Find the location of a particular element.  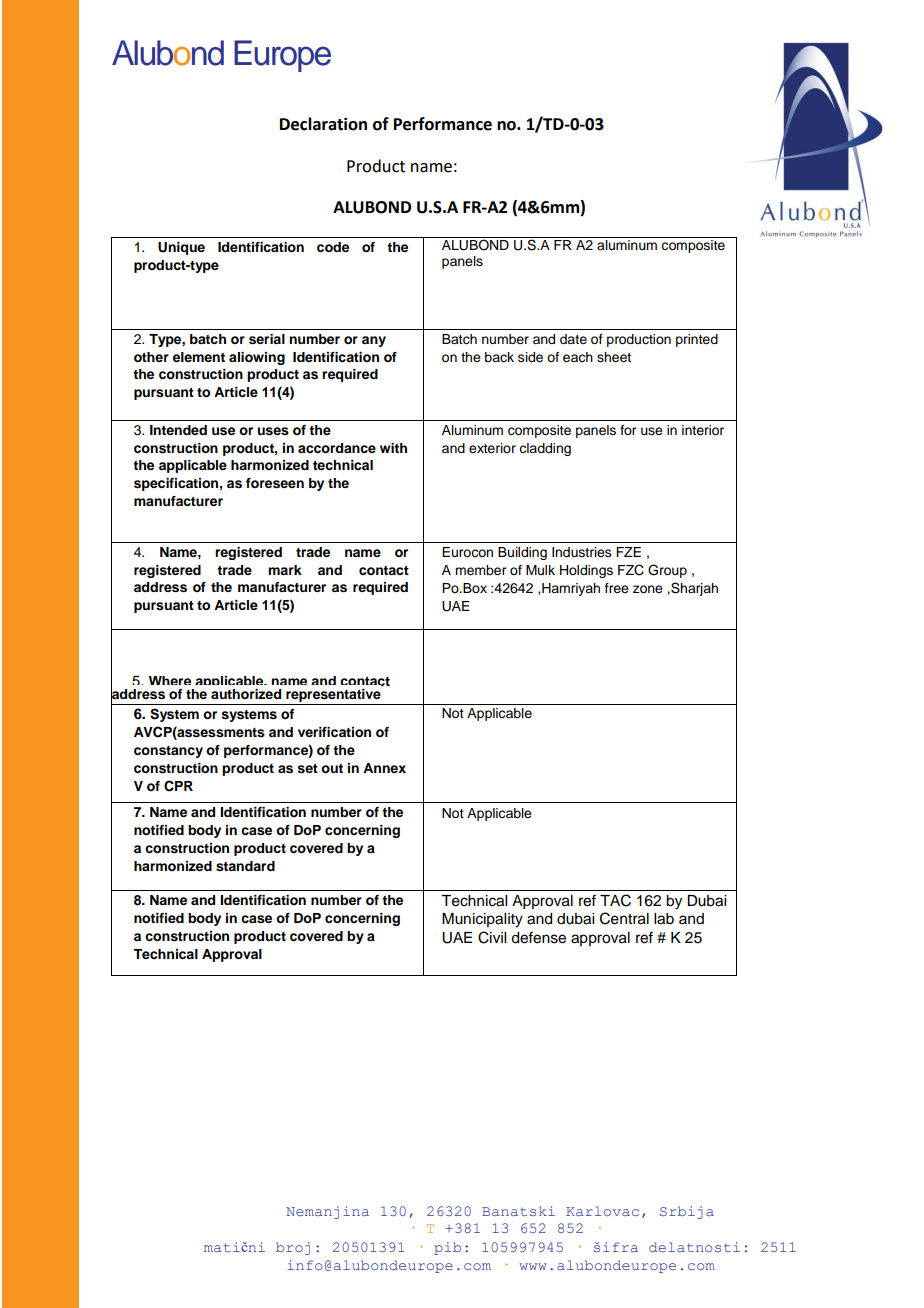

Unique is located at coordinates (181, 248).
